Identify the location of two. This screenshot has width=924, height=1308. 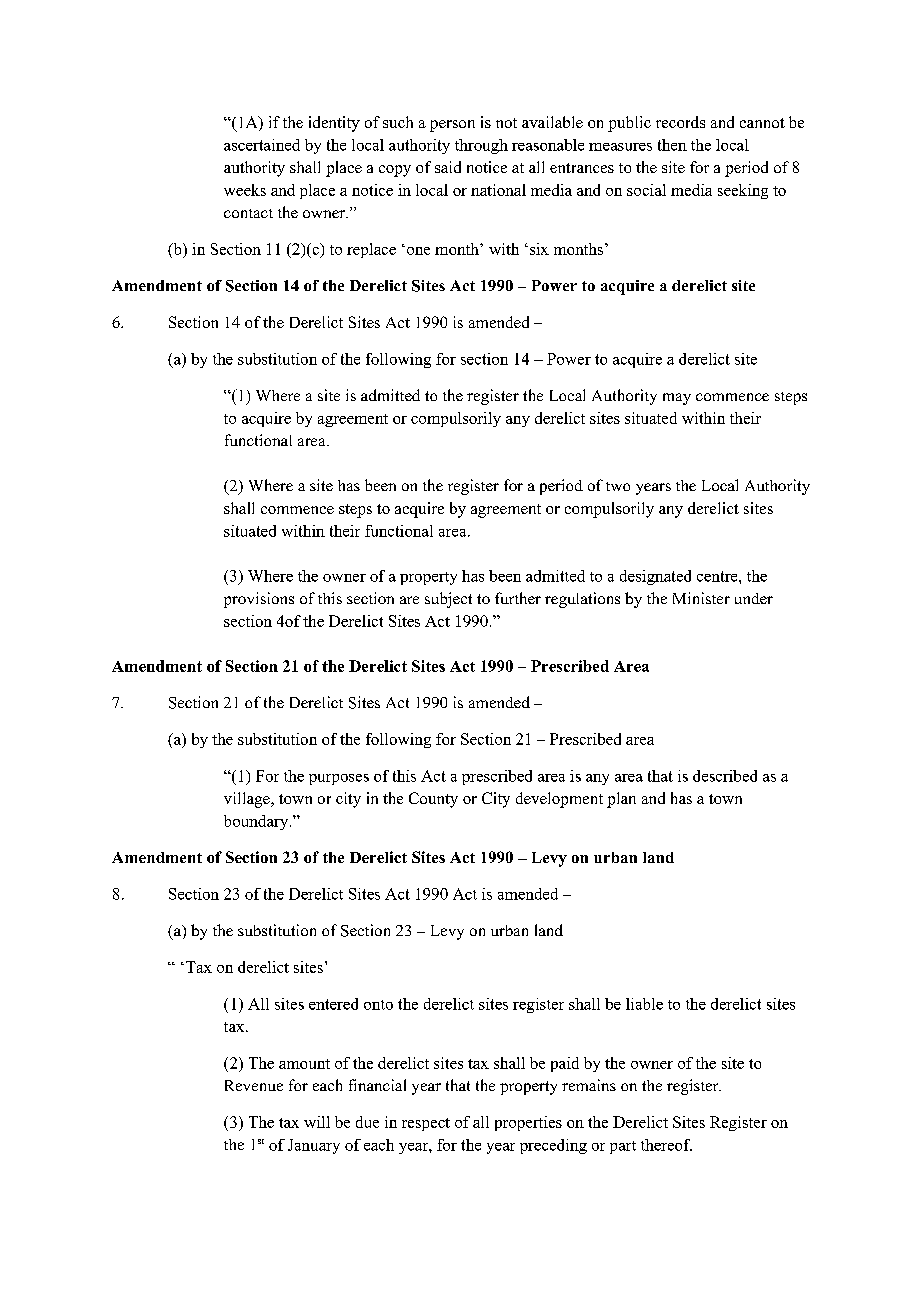
(618, 486).
